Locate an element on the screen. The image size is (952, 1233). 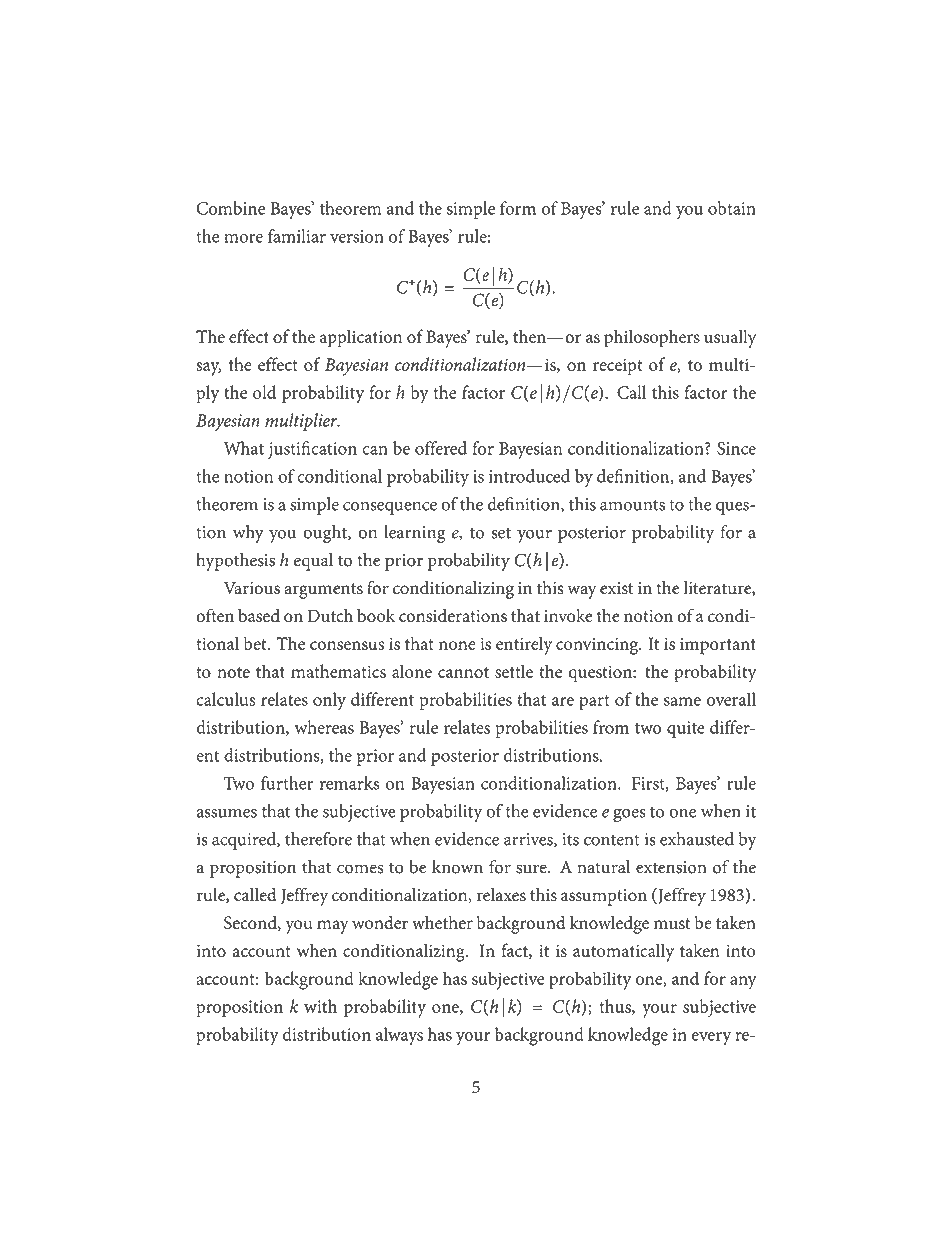
with is located at coordinates (320, 1006).
